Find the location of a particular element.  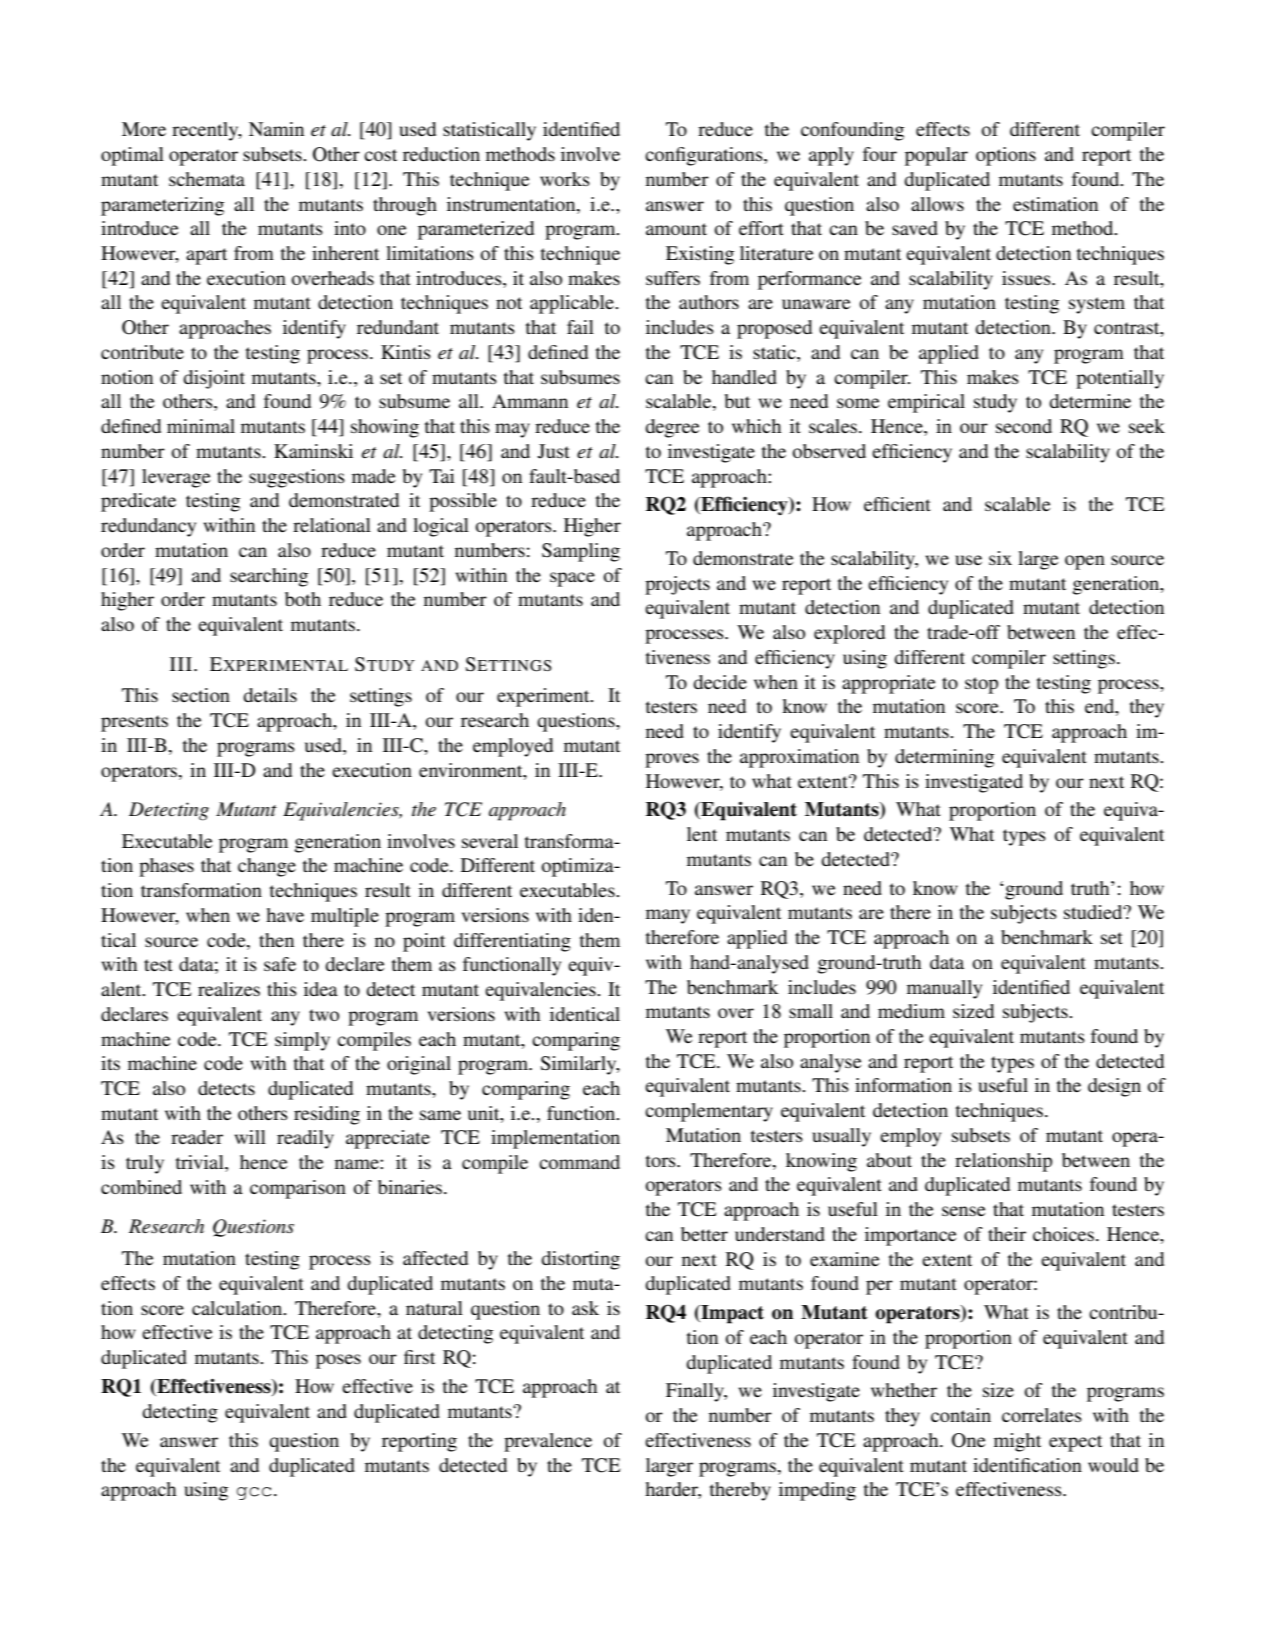

change is located at coordinates (267, 867).
